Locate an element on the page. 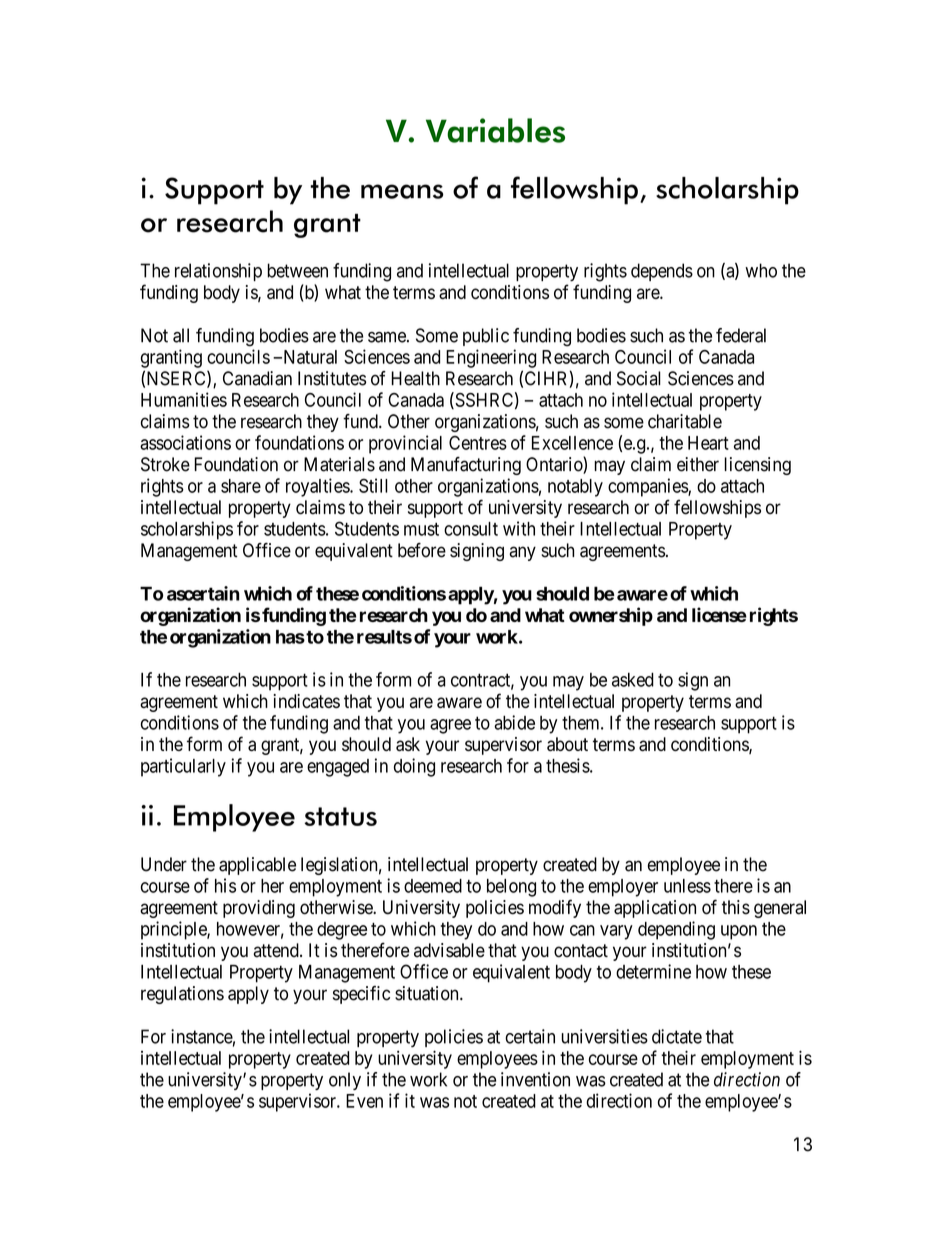 This document has width=952, height=1233. either is located at coordinates (698, 464).
